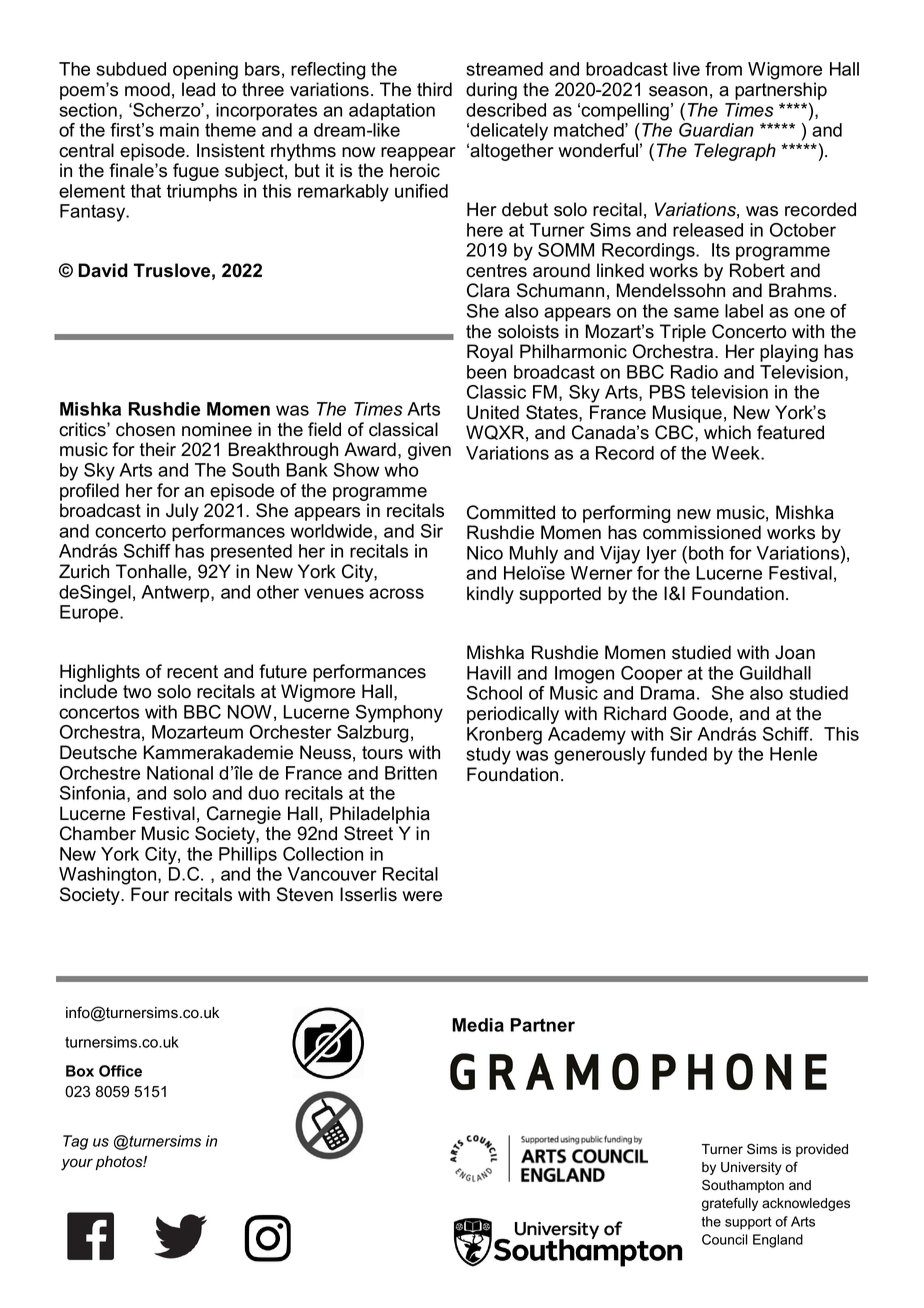 The height and width of the screenshot is (1308, 924). What do you see at coordinates (730, 1204) in the screenshot?
I see `gratefully` at bounding box center [730, 1204].
